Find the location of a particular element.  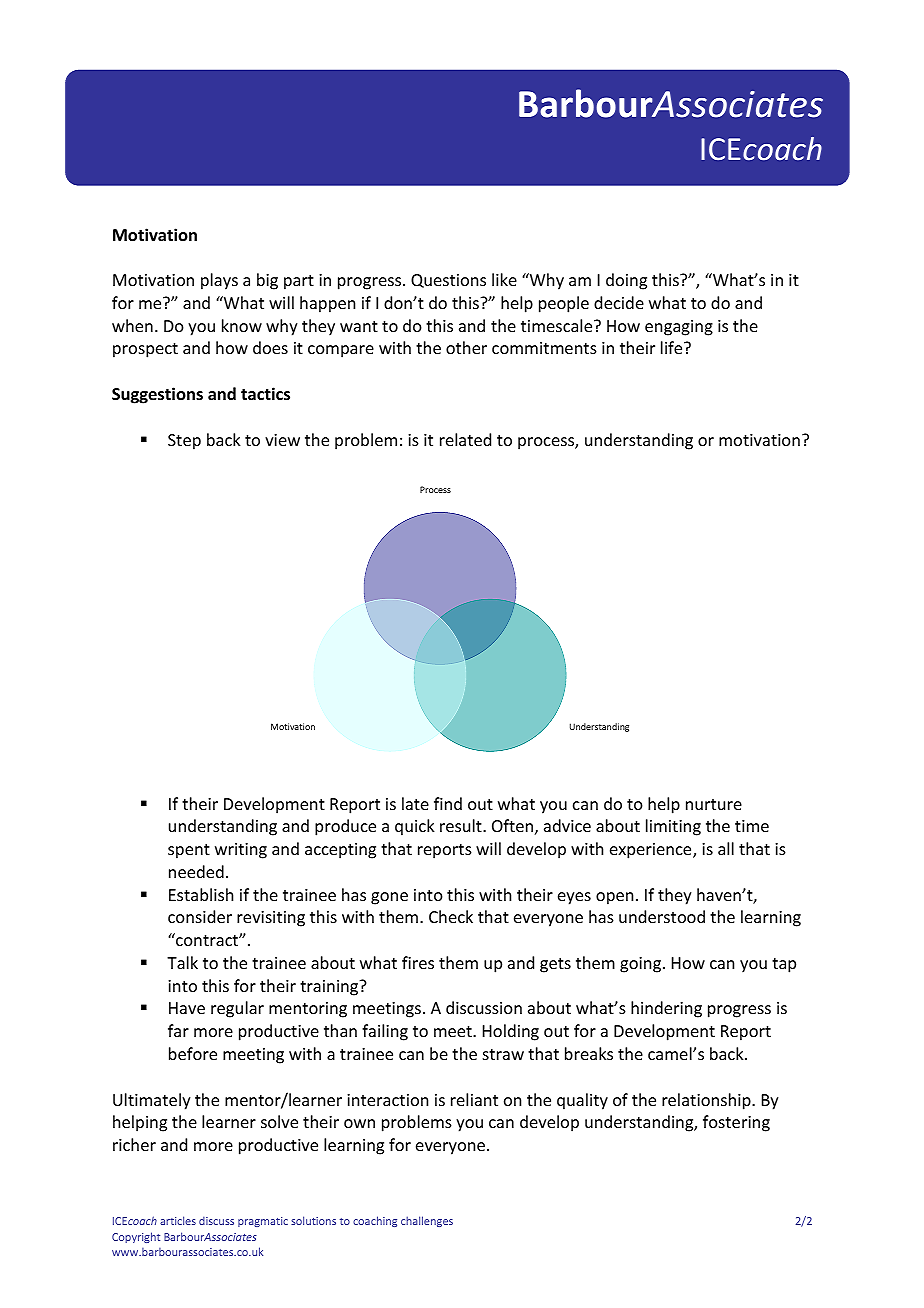

challenges is located at coordinates (427, 1221).
